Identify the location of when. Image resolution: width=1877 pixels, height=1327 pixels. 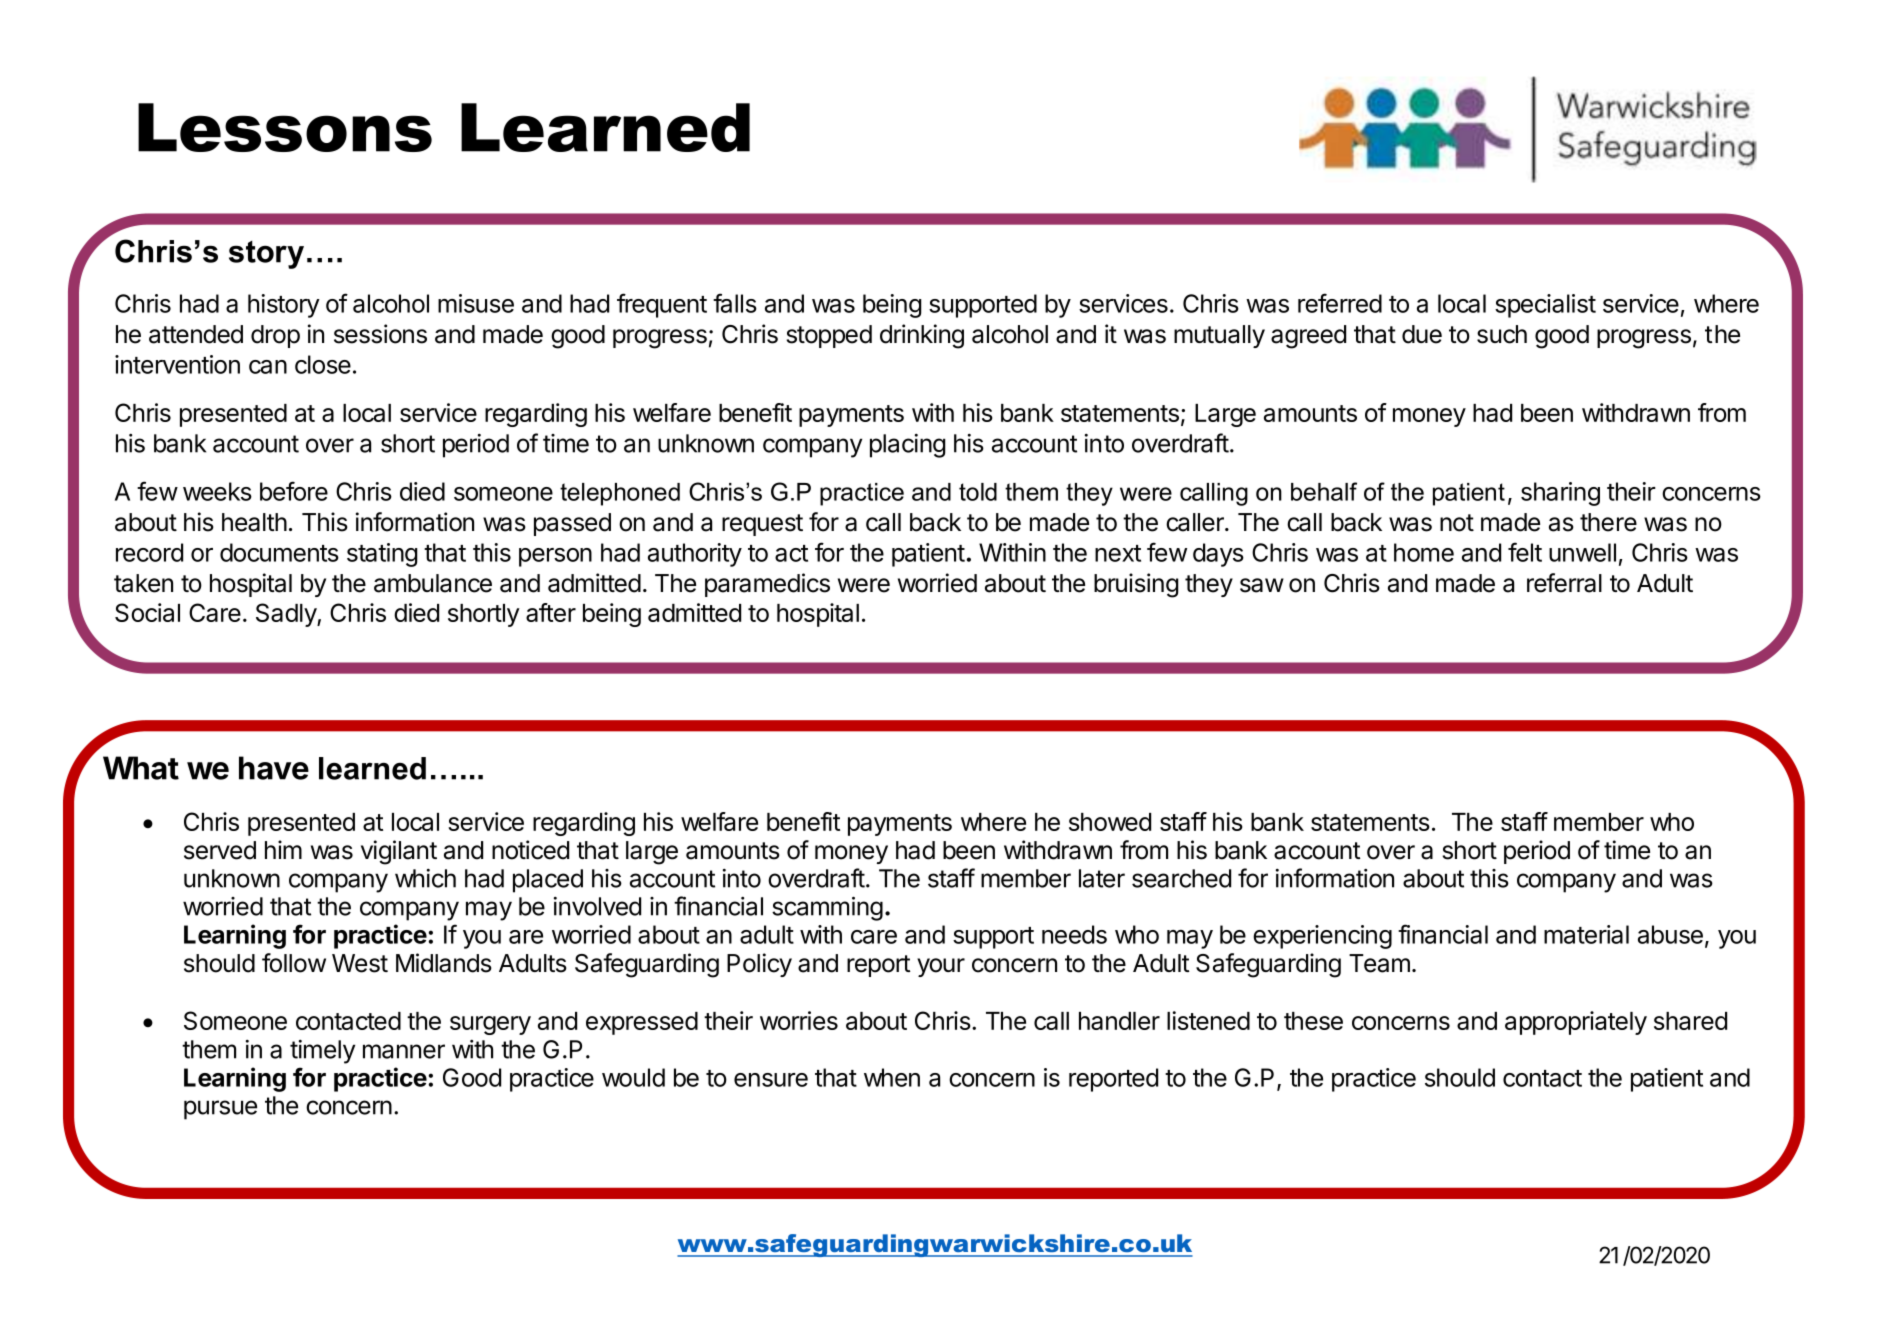
(892, 1077).
